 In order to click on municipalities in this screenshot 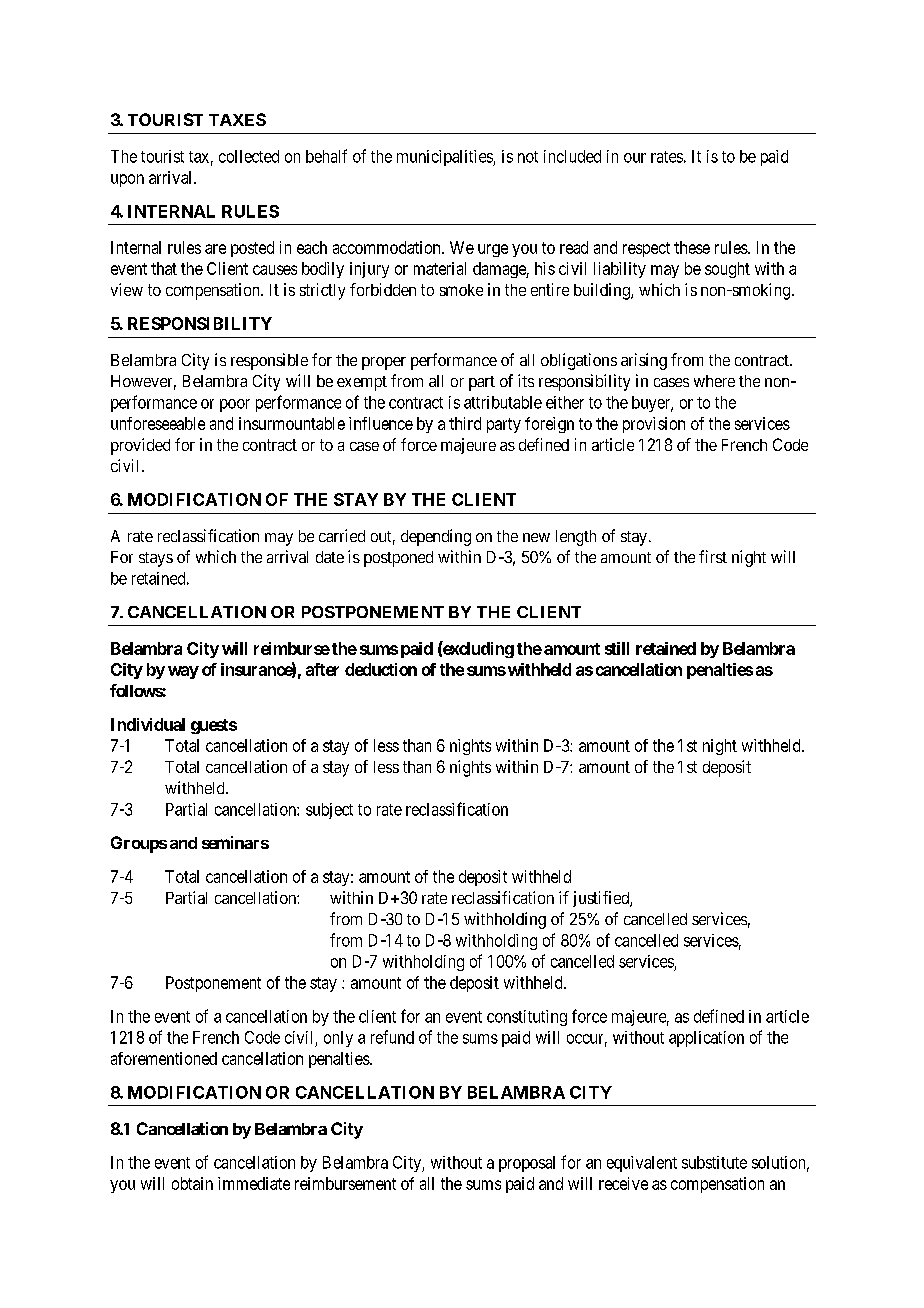, I will do `click(445, 158)`.
